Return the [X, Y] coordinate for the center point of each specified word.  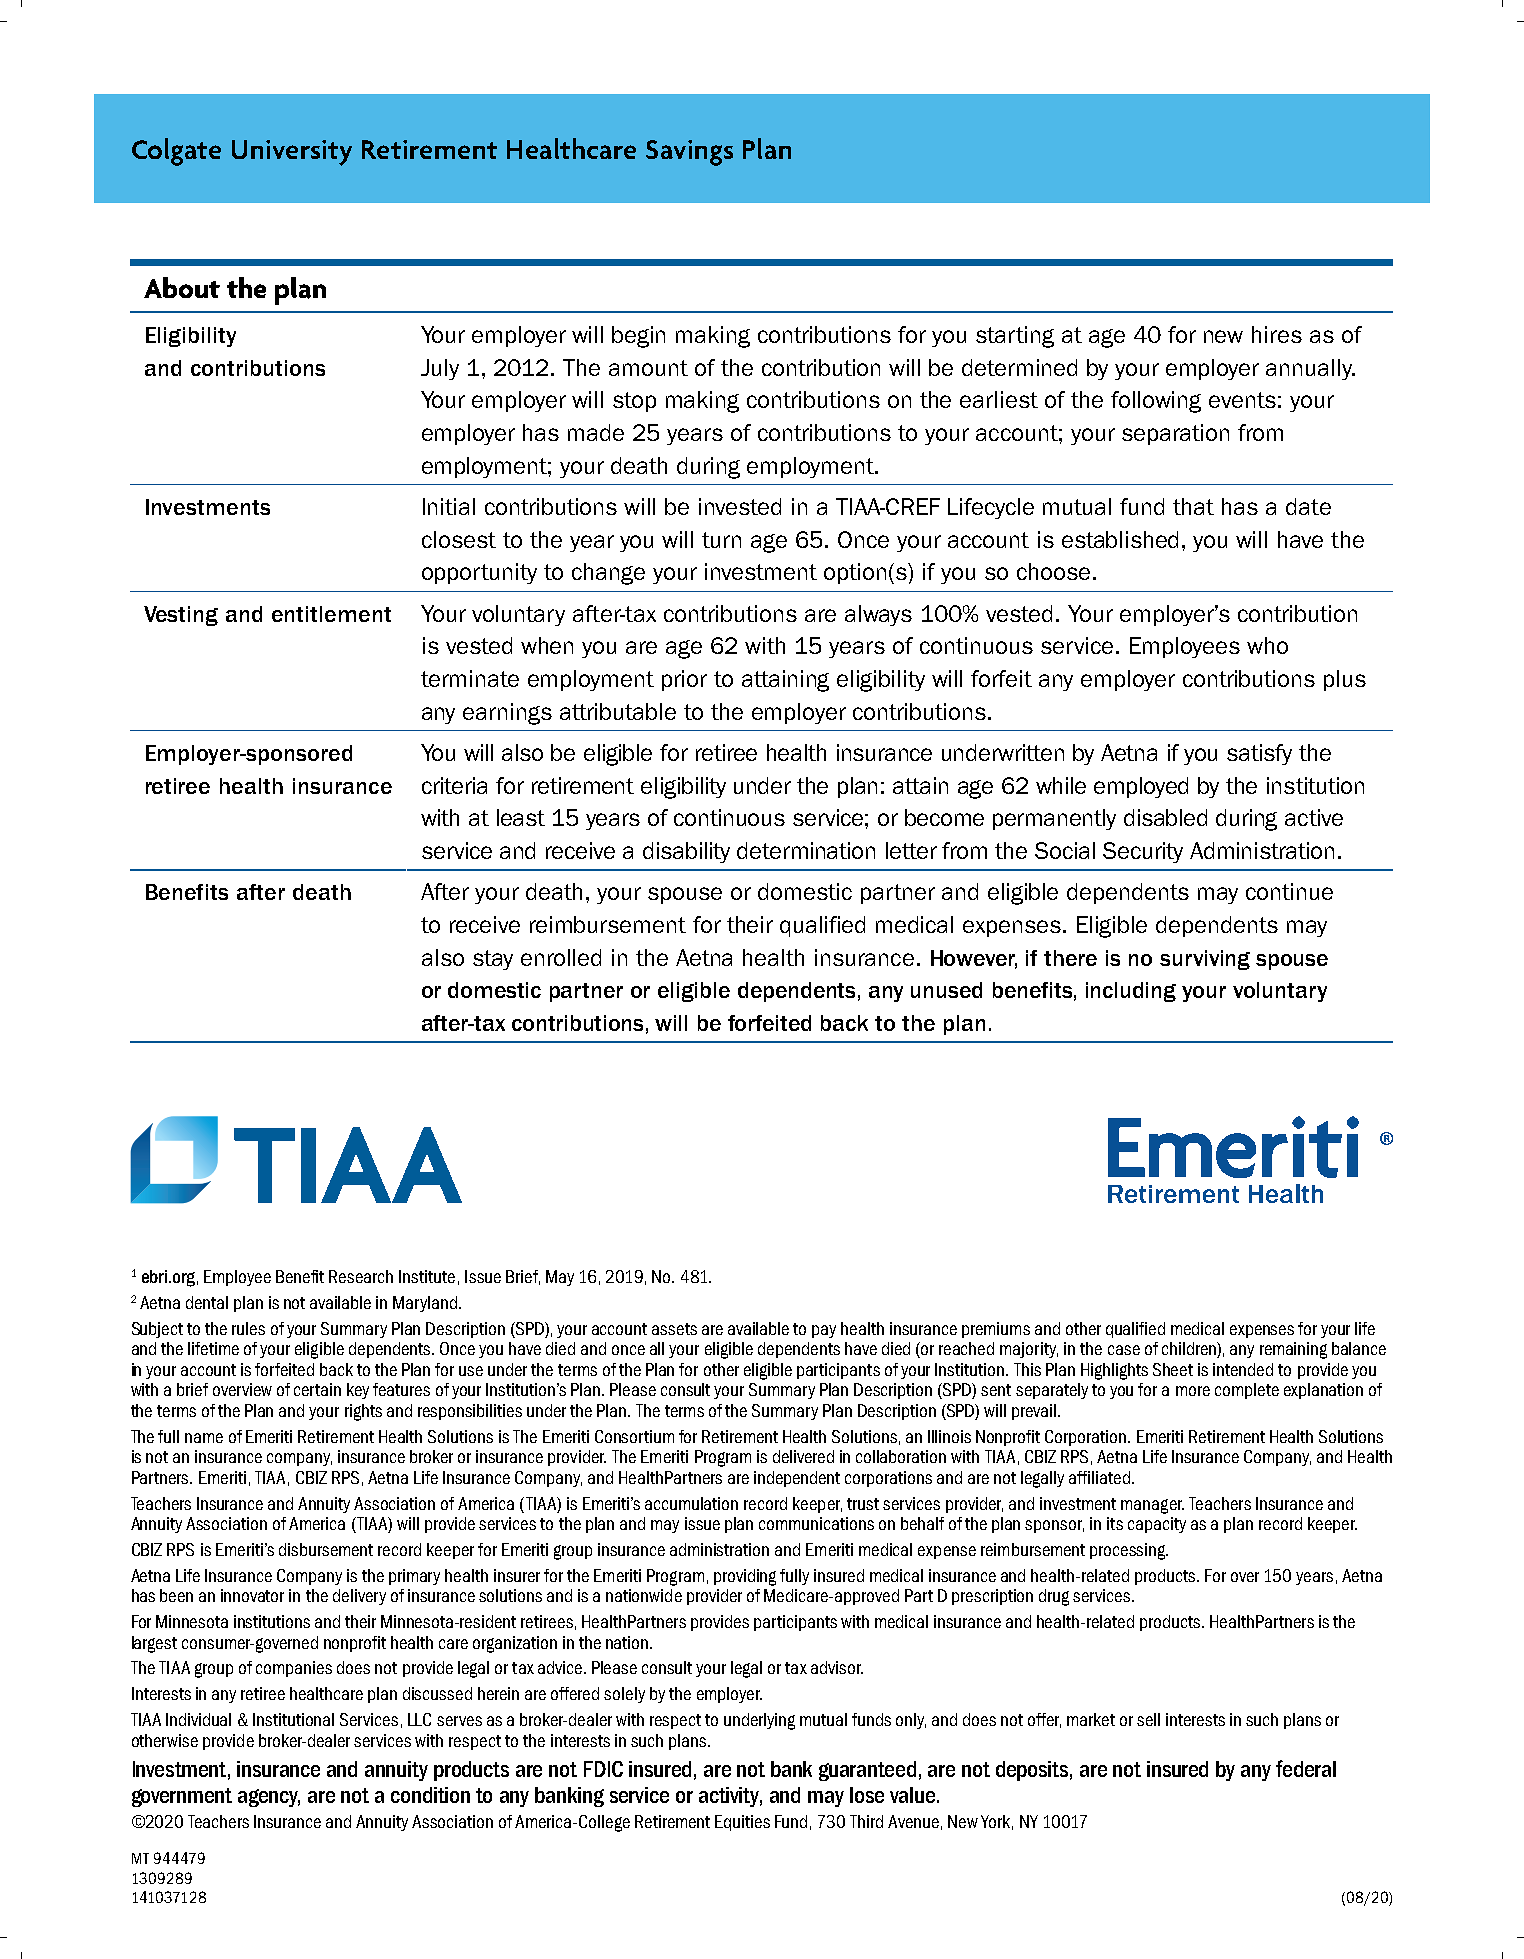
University [292, 153]
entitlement [331, 614]
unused [946, 990]
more [1193, 1391]
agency [269, 1798]
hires [1277, 334]
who [1267, 645]
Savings [689, 153]
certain [317, 1389]
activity [730, 1797]
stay [493, 960]
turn [721, 540]
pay [824, 1331]
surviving [1205, 960]
